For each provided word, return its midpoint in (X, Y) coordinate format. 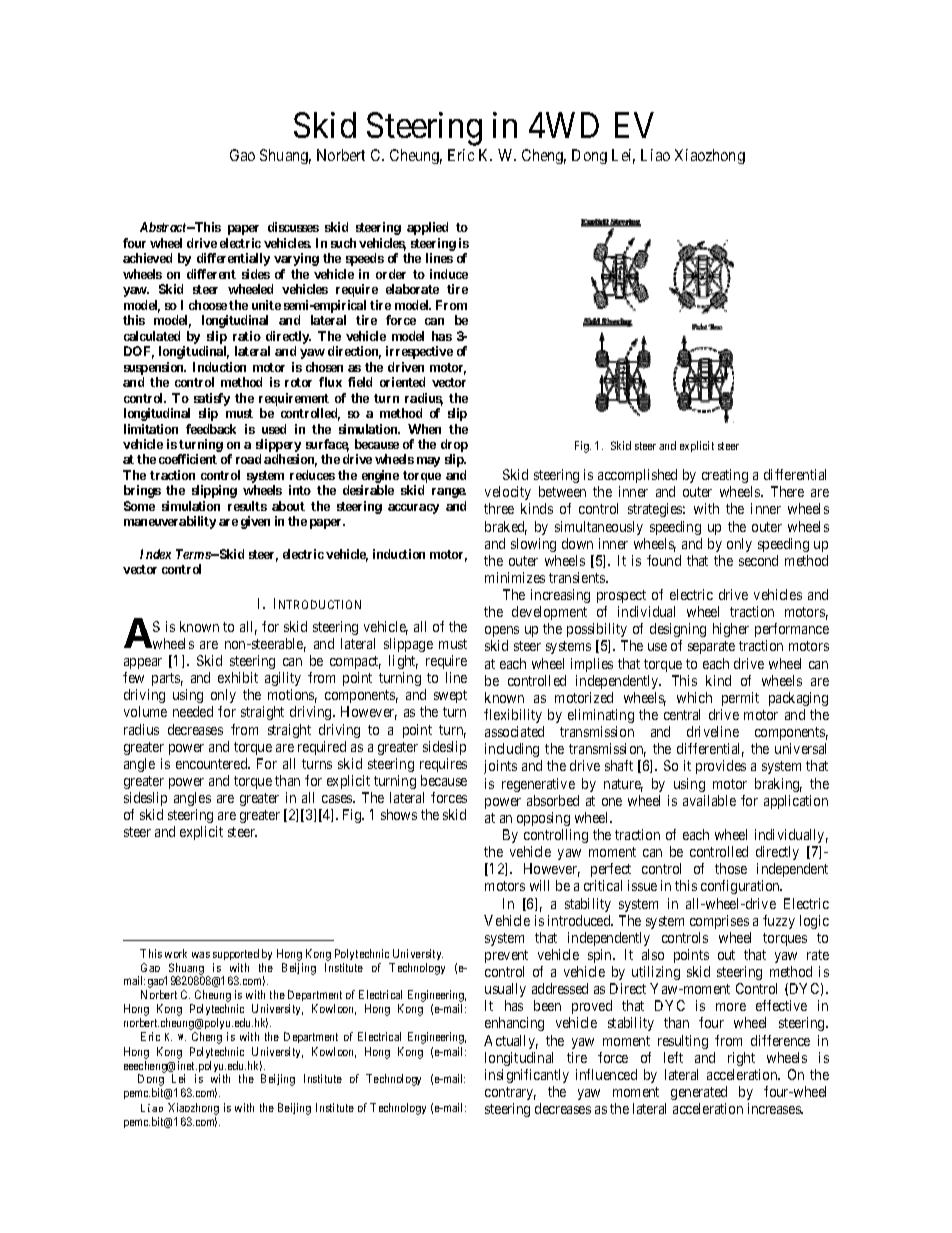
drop (454, 447)
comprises (719, 922)
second (758, 560)
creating (725, 476)
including (512, 750)
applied (427, 228)
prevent (506, 956)
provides (721, 767)
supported (236, 954)
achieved (147, 258)
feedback (211, 429)
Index (155, 554)
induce (449, 274)
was (201, 955)
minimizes (515, 577)
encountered (213, 763)
